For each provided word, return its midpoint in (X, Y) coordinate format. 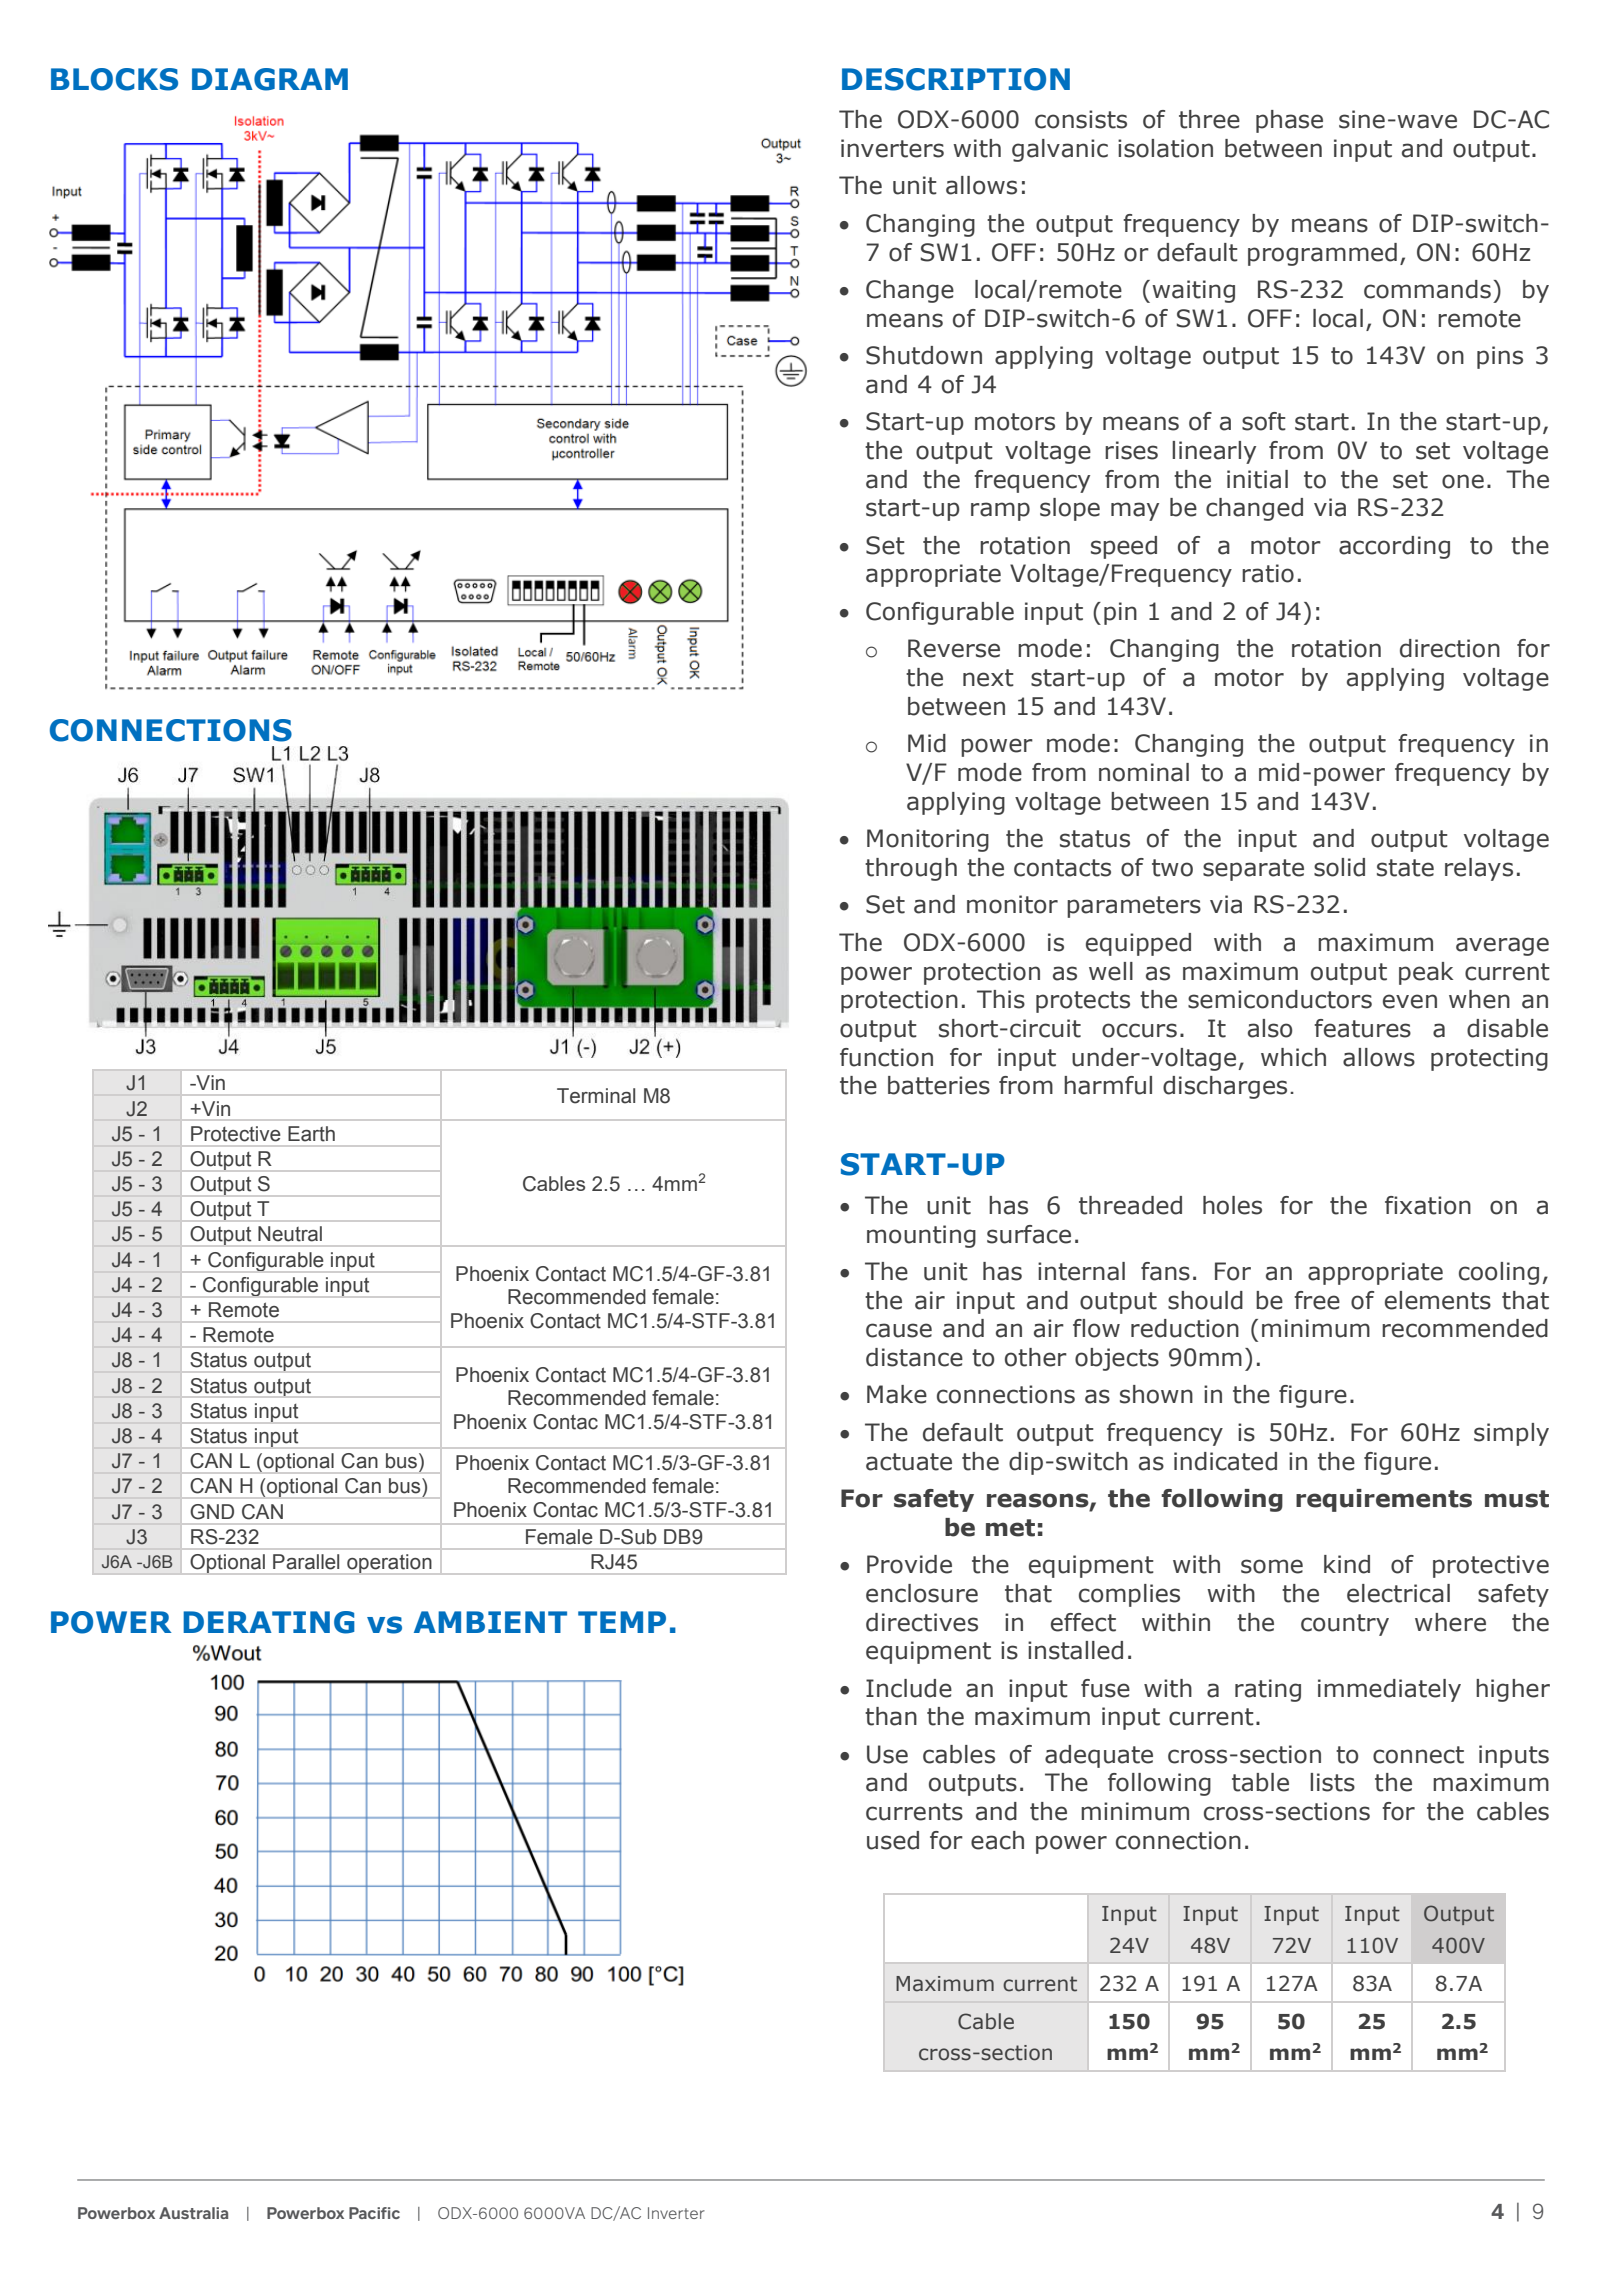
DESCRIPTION (956, 79)
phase (1289, 121)
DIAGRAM (270, 79)
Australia (193, 2213)
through (911, 869)
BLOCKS (114, 79)
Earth (311, 1134)
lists (1332, 1782)
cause (899, 1330)
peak (1426, 973)
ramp (1000, 511)
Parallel (306, 1562)
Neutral (290, 1234)
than (891, 1716)
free (1317, 1300)
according (1394, 547)
